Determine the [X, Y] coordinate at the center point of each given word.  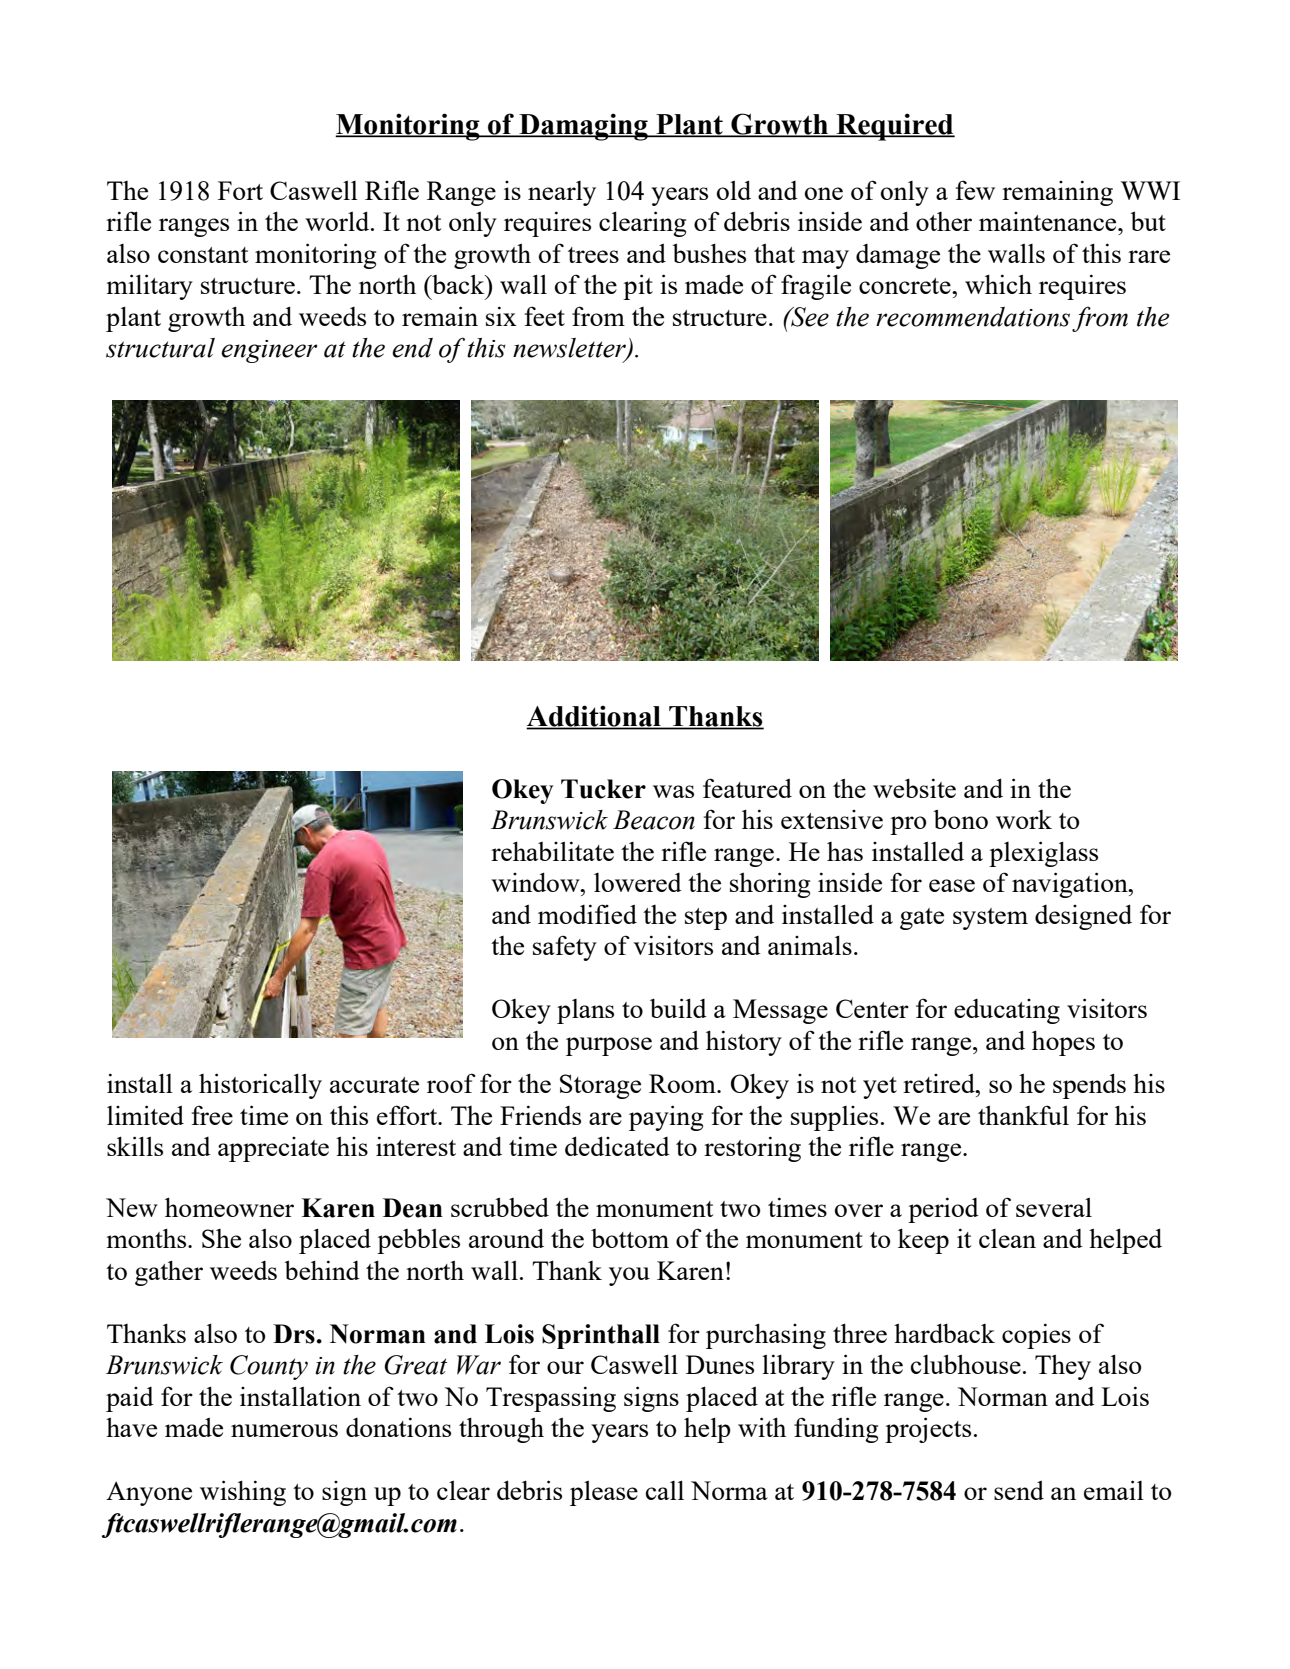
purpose [609, 1046]
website [914, 788]
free [212, 1115]
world [338, 221]
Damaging [583, 127]
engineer [269, 351]
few [975, 190]
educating [1007, 1011]
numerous [284, 1430]
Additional [594, 717]
